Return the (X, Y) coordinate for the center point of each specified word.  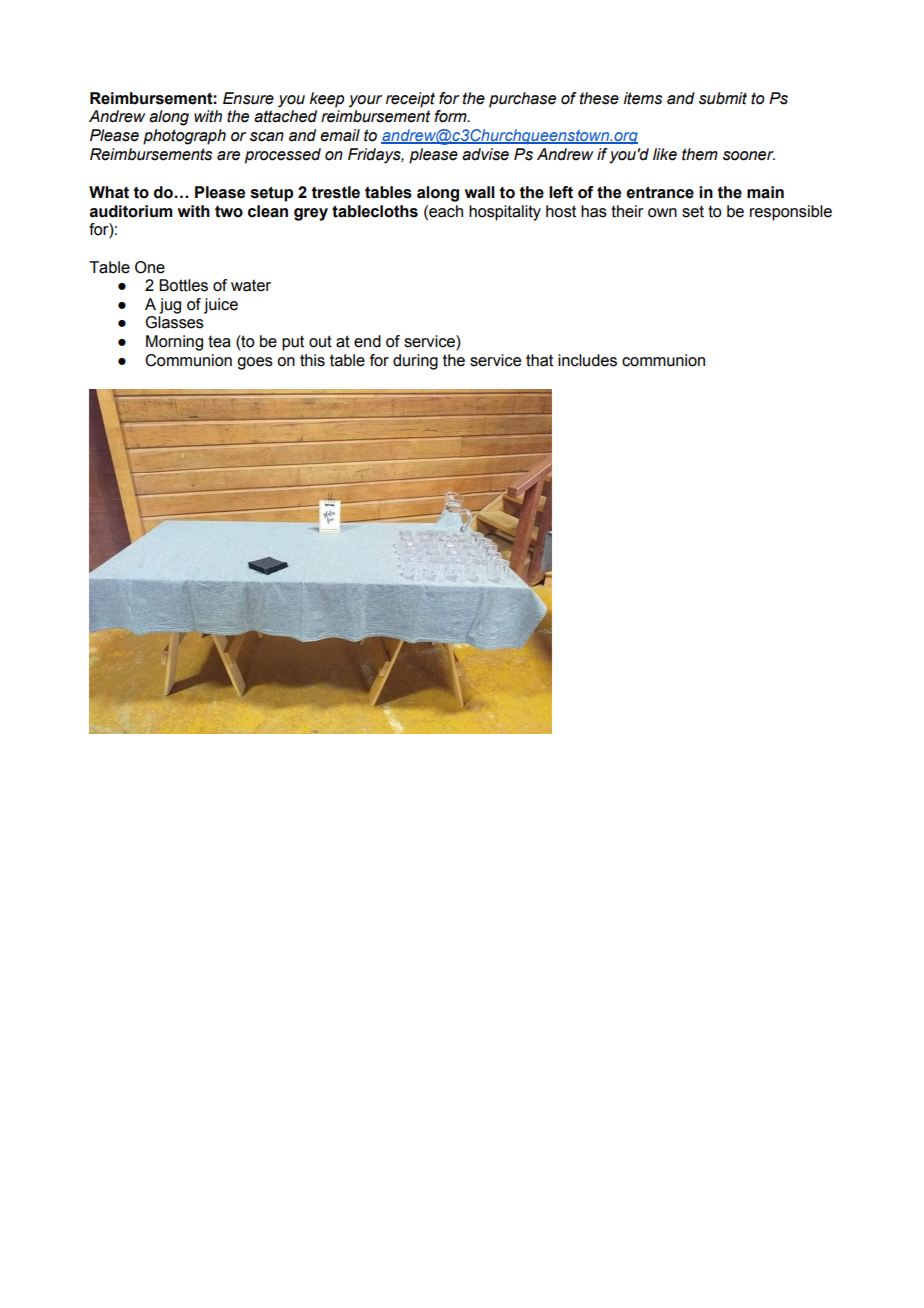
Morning (174, 343)
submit (723, 98)
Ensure (248, 98)
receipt (410, 100)
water (251, 285)
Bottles (183, 285)
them (700, 154)
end (367, 341)
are (228, 156)
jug (170, 306)
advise (485, 154)
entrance (660, 193)
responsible (791, 213)
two (229, 212)
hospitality (505, 213)
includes (587, 360)
